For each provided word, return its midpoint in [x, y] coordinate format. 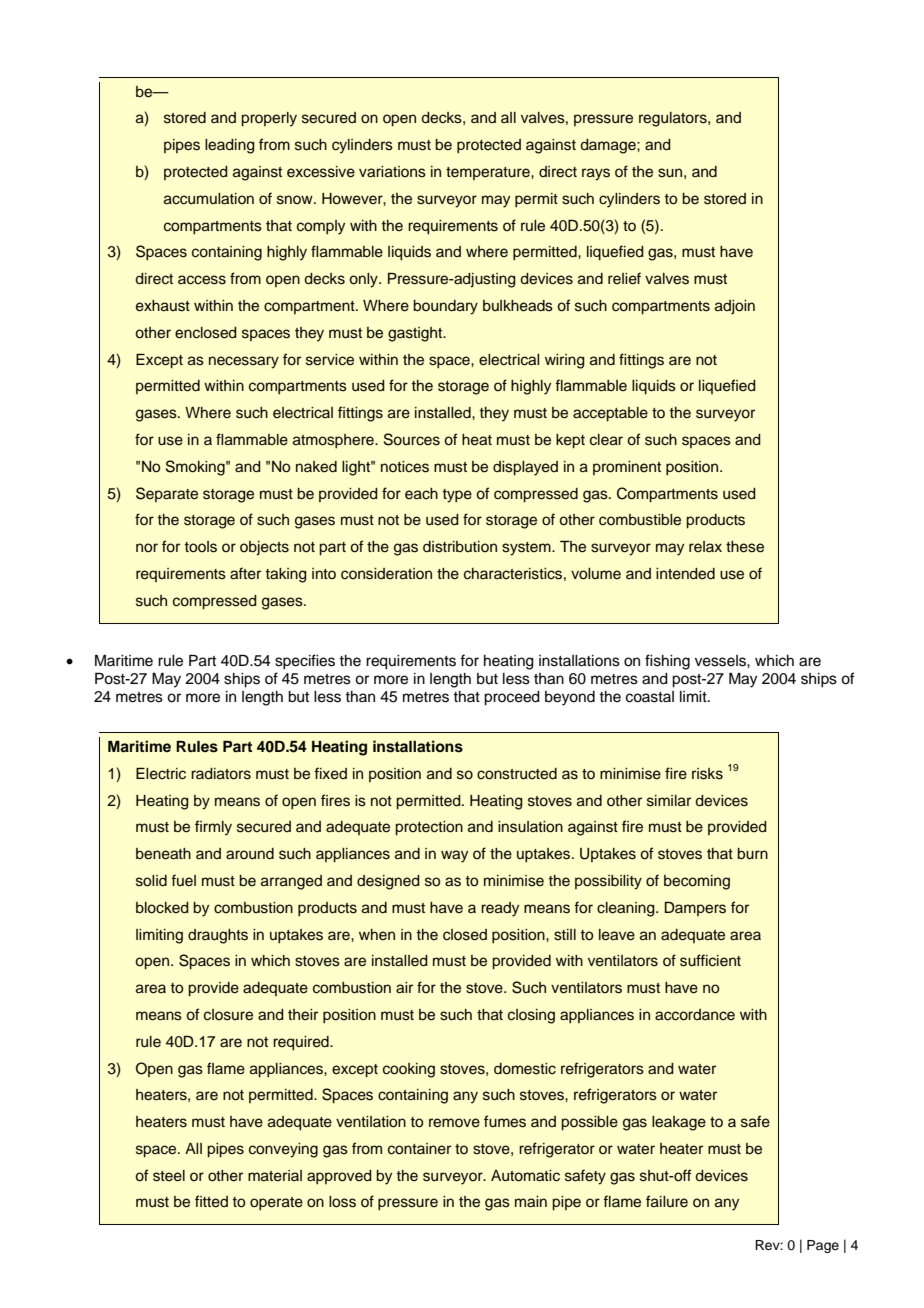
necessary [244, 362]
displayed [525, 468]
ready [500, 909]
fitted [211, 1201]
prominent [627, 468]
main [531, 1202]
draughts [218, 936]
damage [609, 146]
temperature [489, 173]
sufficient [710, 960]
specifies [305, 662]
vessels [721, 661]
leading [230, 146]
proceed [512, 698]
